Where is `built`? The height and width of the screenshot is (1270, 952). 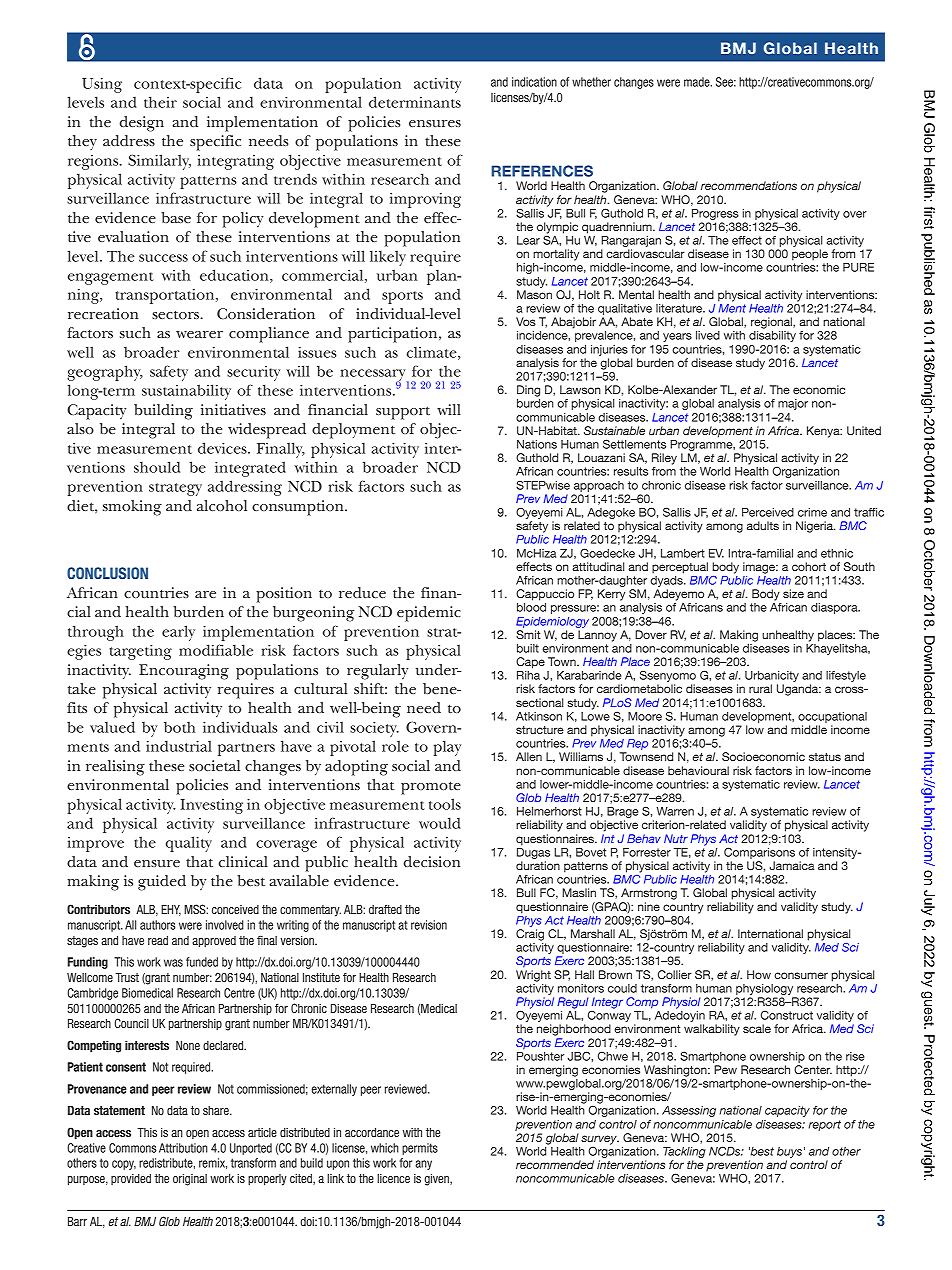
built is located at coordinates (528, 648).
